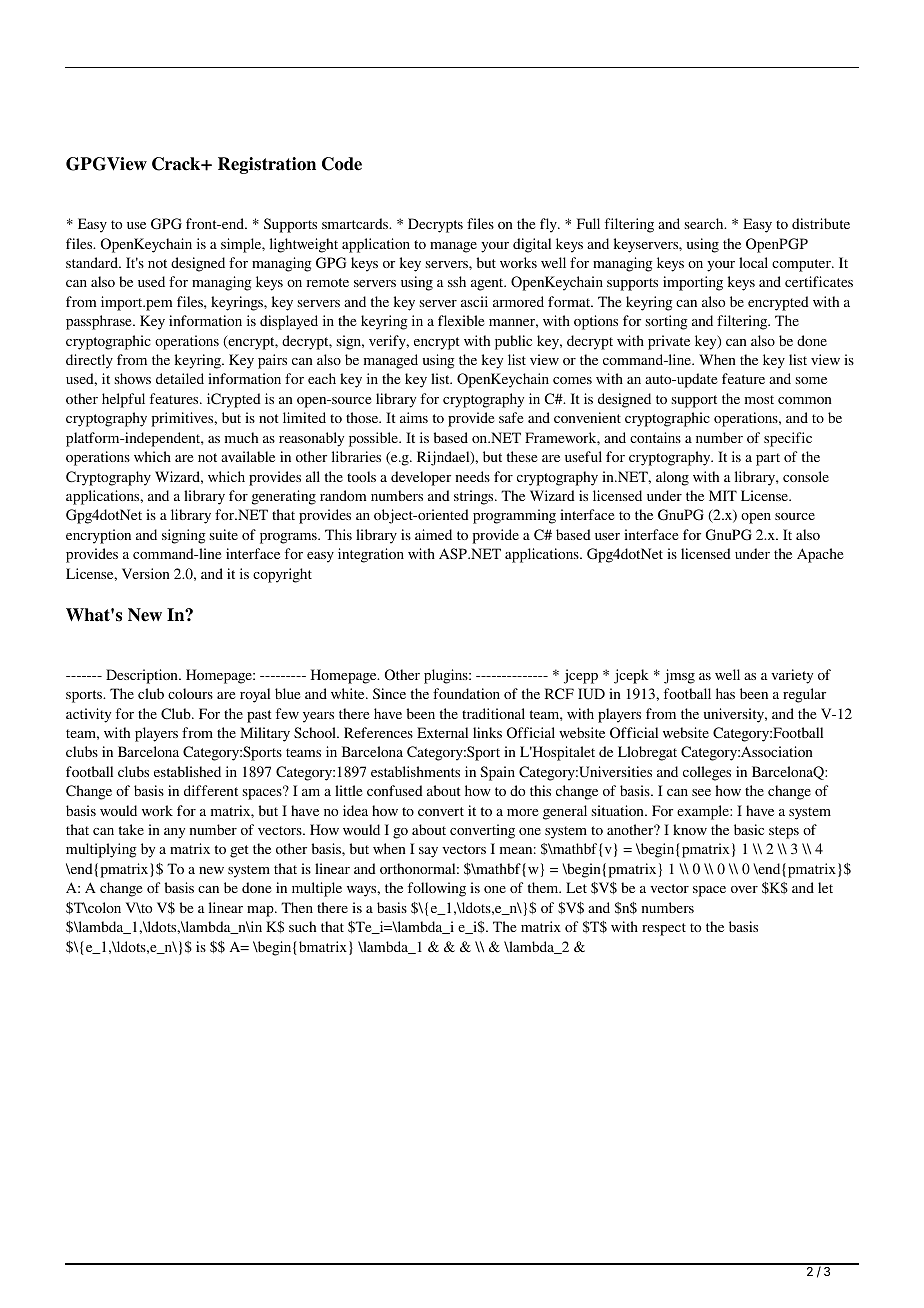 The height and width of the screenshot is (1308, 924). What do you see at coordinates (437, 889) in the screenshot?
I see `following` at bounding box center [437, 889].
